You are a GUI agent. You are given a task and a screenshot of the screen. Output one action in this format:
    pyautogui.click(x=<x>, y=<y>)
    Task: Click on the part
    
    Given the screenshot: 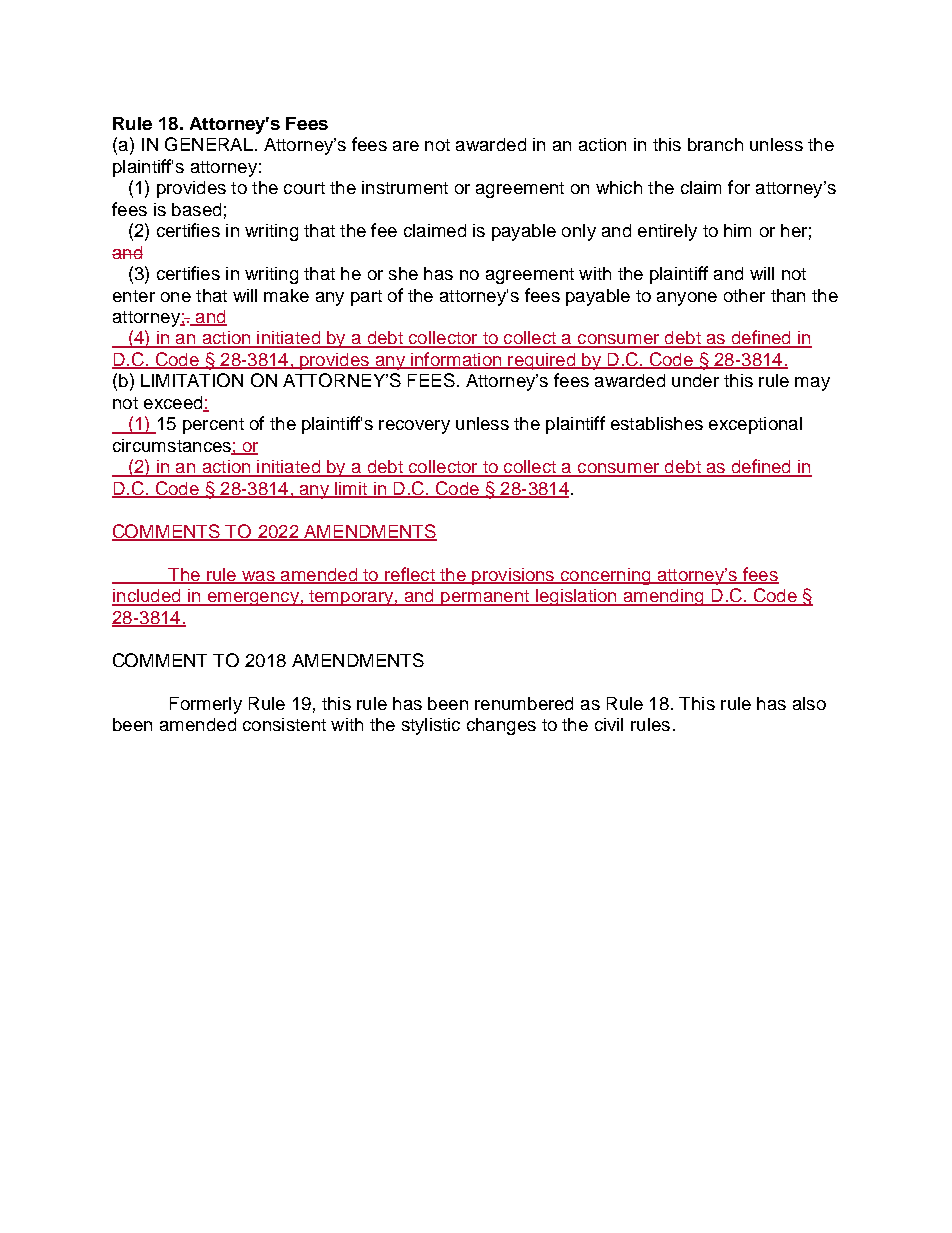 What is the action you would take?
    pyautogui.click(x=366, y=298)
